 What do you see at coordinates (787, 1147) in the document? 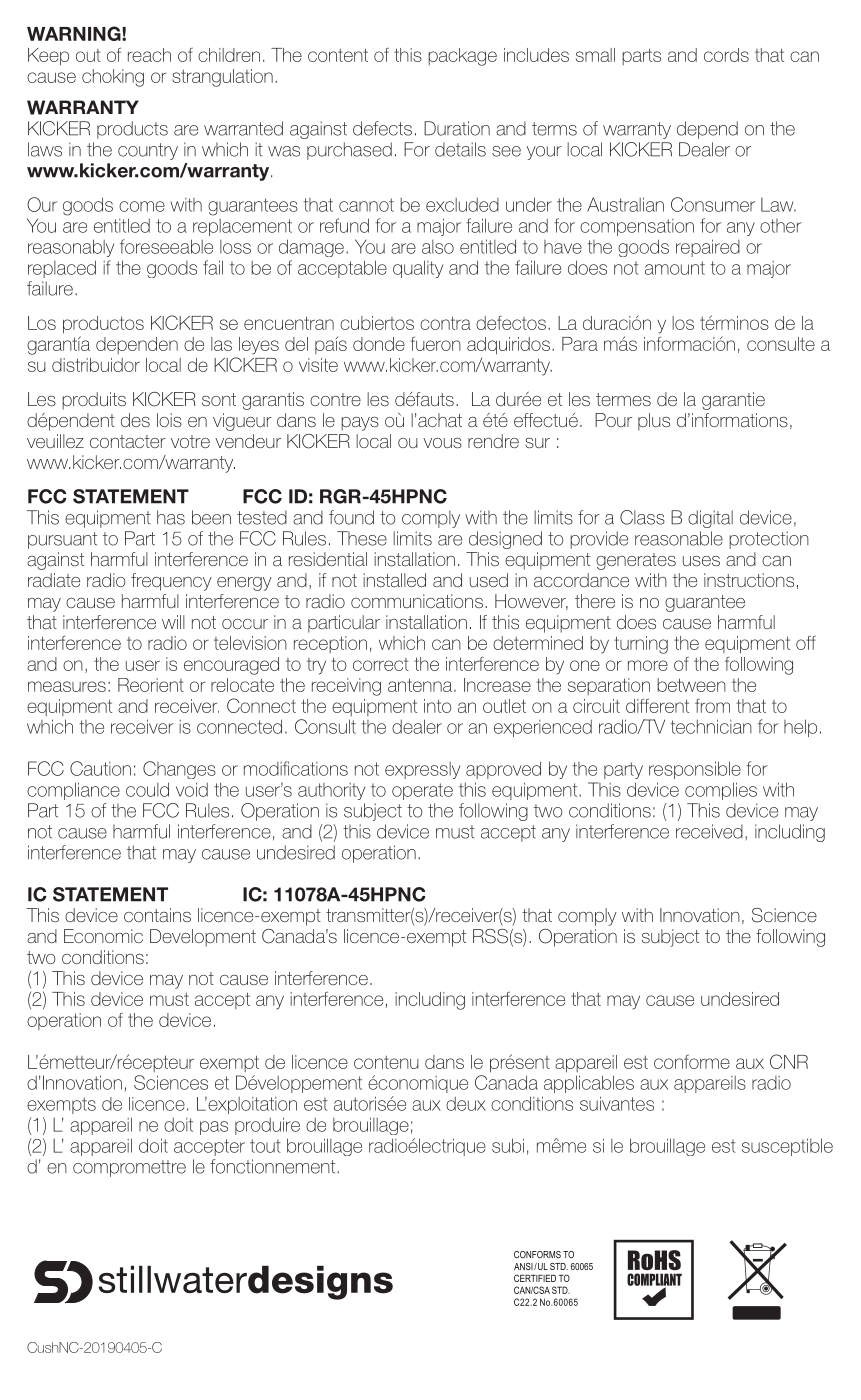
I see `susceptible` at bounding box center [787, 1147].
